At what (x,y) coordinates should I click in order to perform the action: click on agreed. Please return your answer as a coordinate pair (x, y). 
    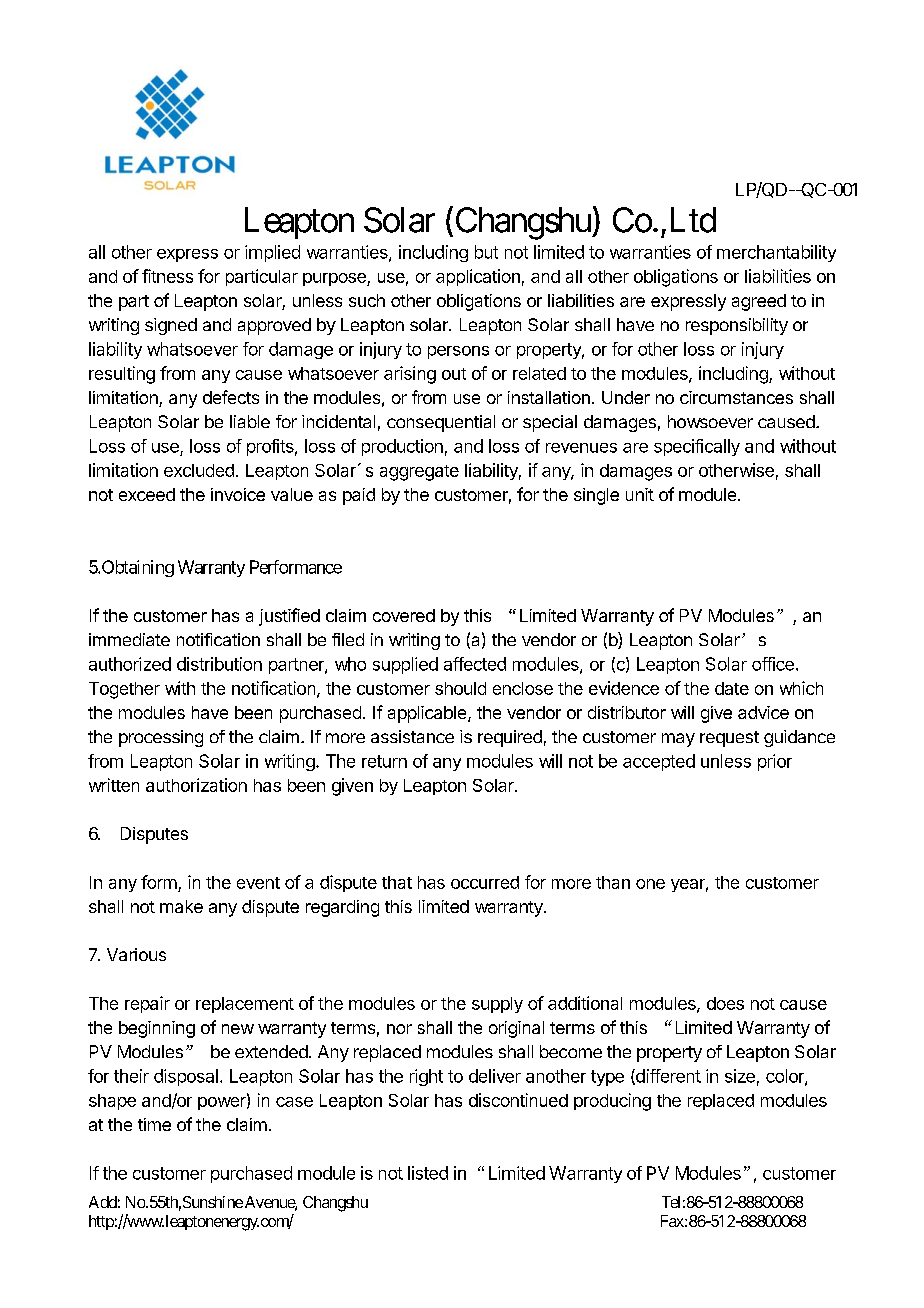
    Looking at the image, I should click on (759, 302).
